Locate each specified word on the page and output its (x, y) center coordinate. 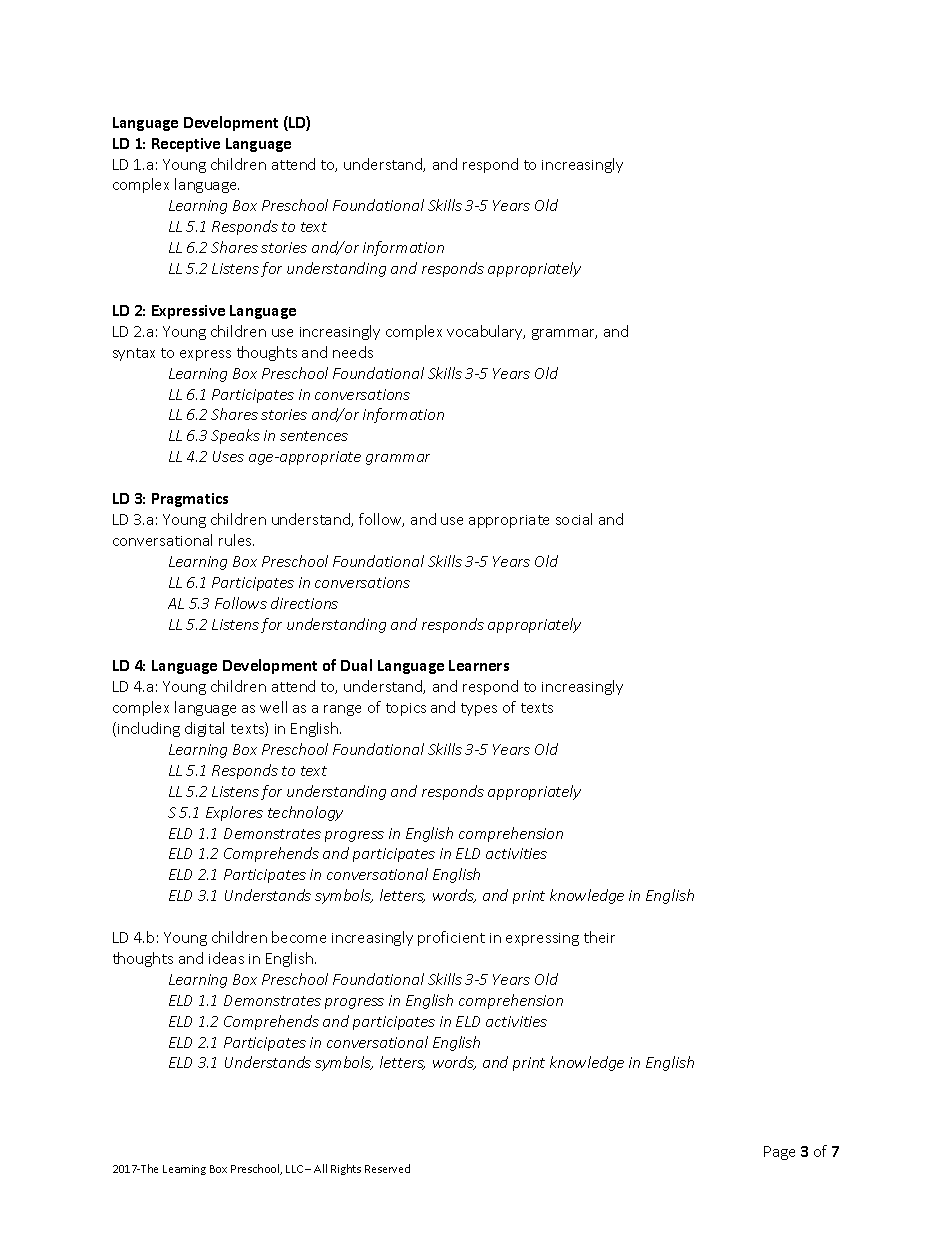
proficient (451, 938)
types (479, 709)
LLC (294, 1169)
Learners (479, 665)
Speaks (235, 436)
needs (353, 352)
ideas (226, 958)
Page (779, 1153)
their (599, 937)
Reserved (387, 1168)
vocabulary (486, 332)
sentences (314, 436)
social (574, 519)
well (273, 707)
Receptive (186, 145)
